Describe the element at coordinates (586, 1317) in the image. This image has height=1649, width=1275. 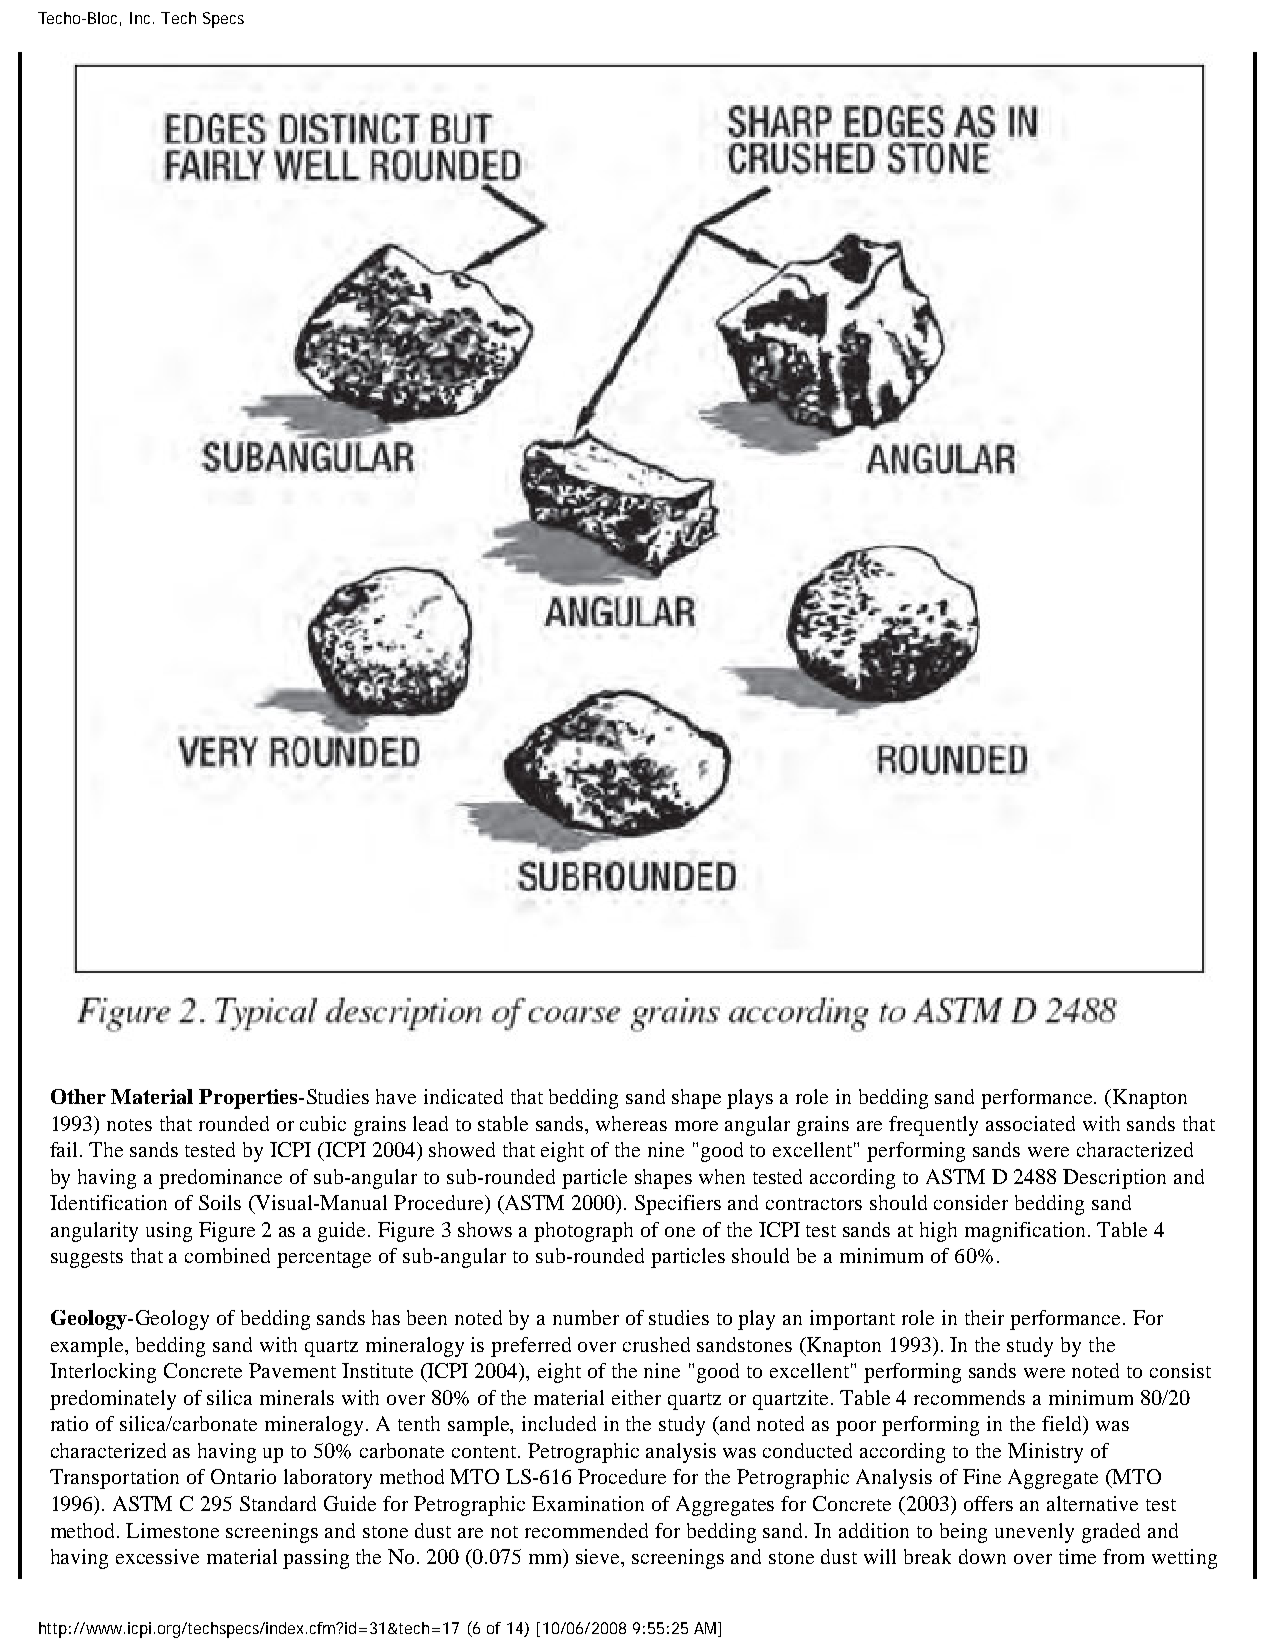
I see `number` at that location.
